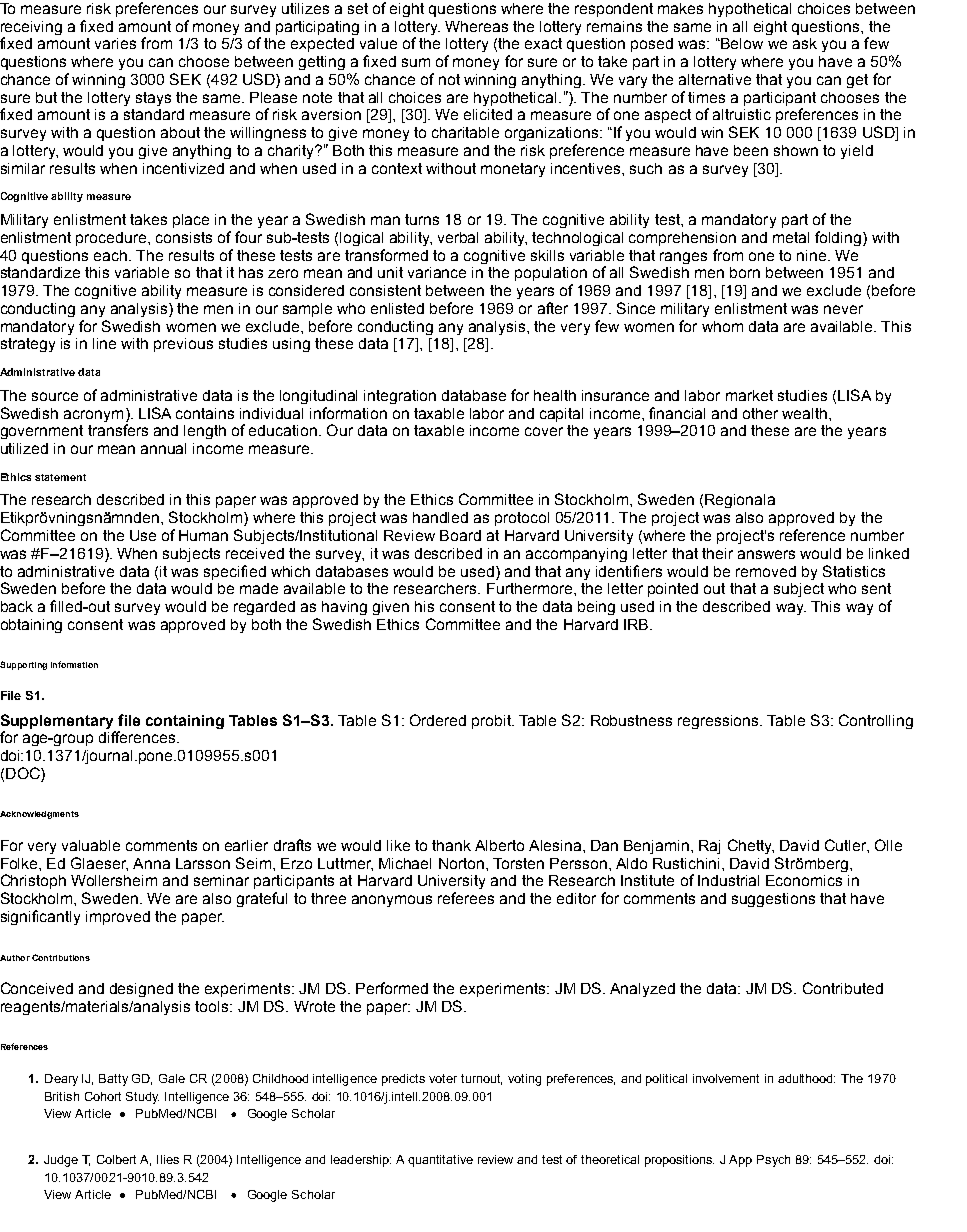  Describe the element at coordinates (397, 308) in the screenshot. I see `enlisted` at that location.
